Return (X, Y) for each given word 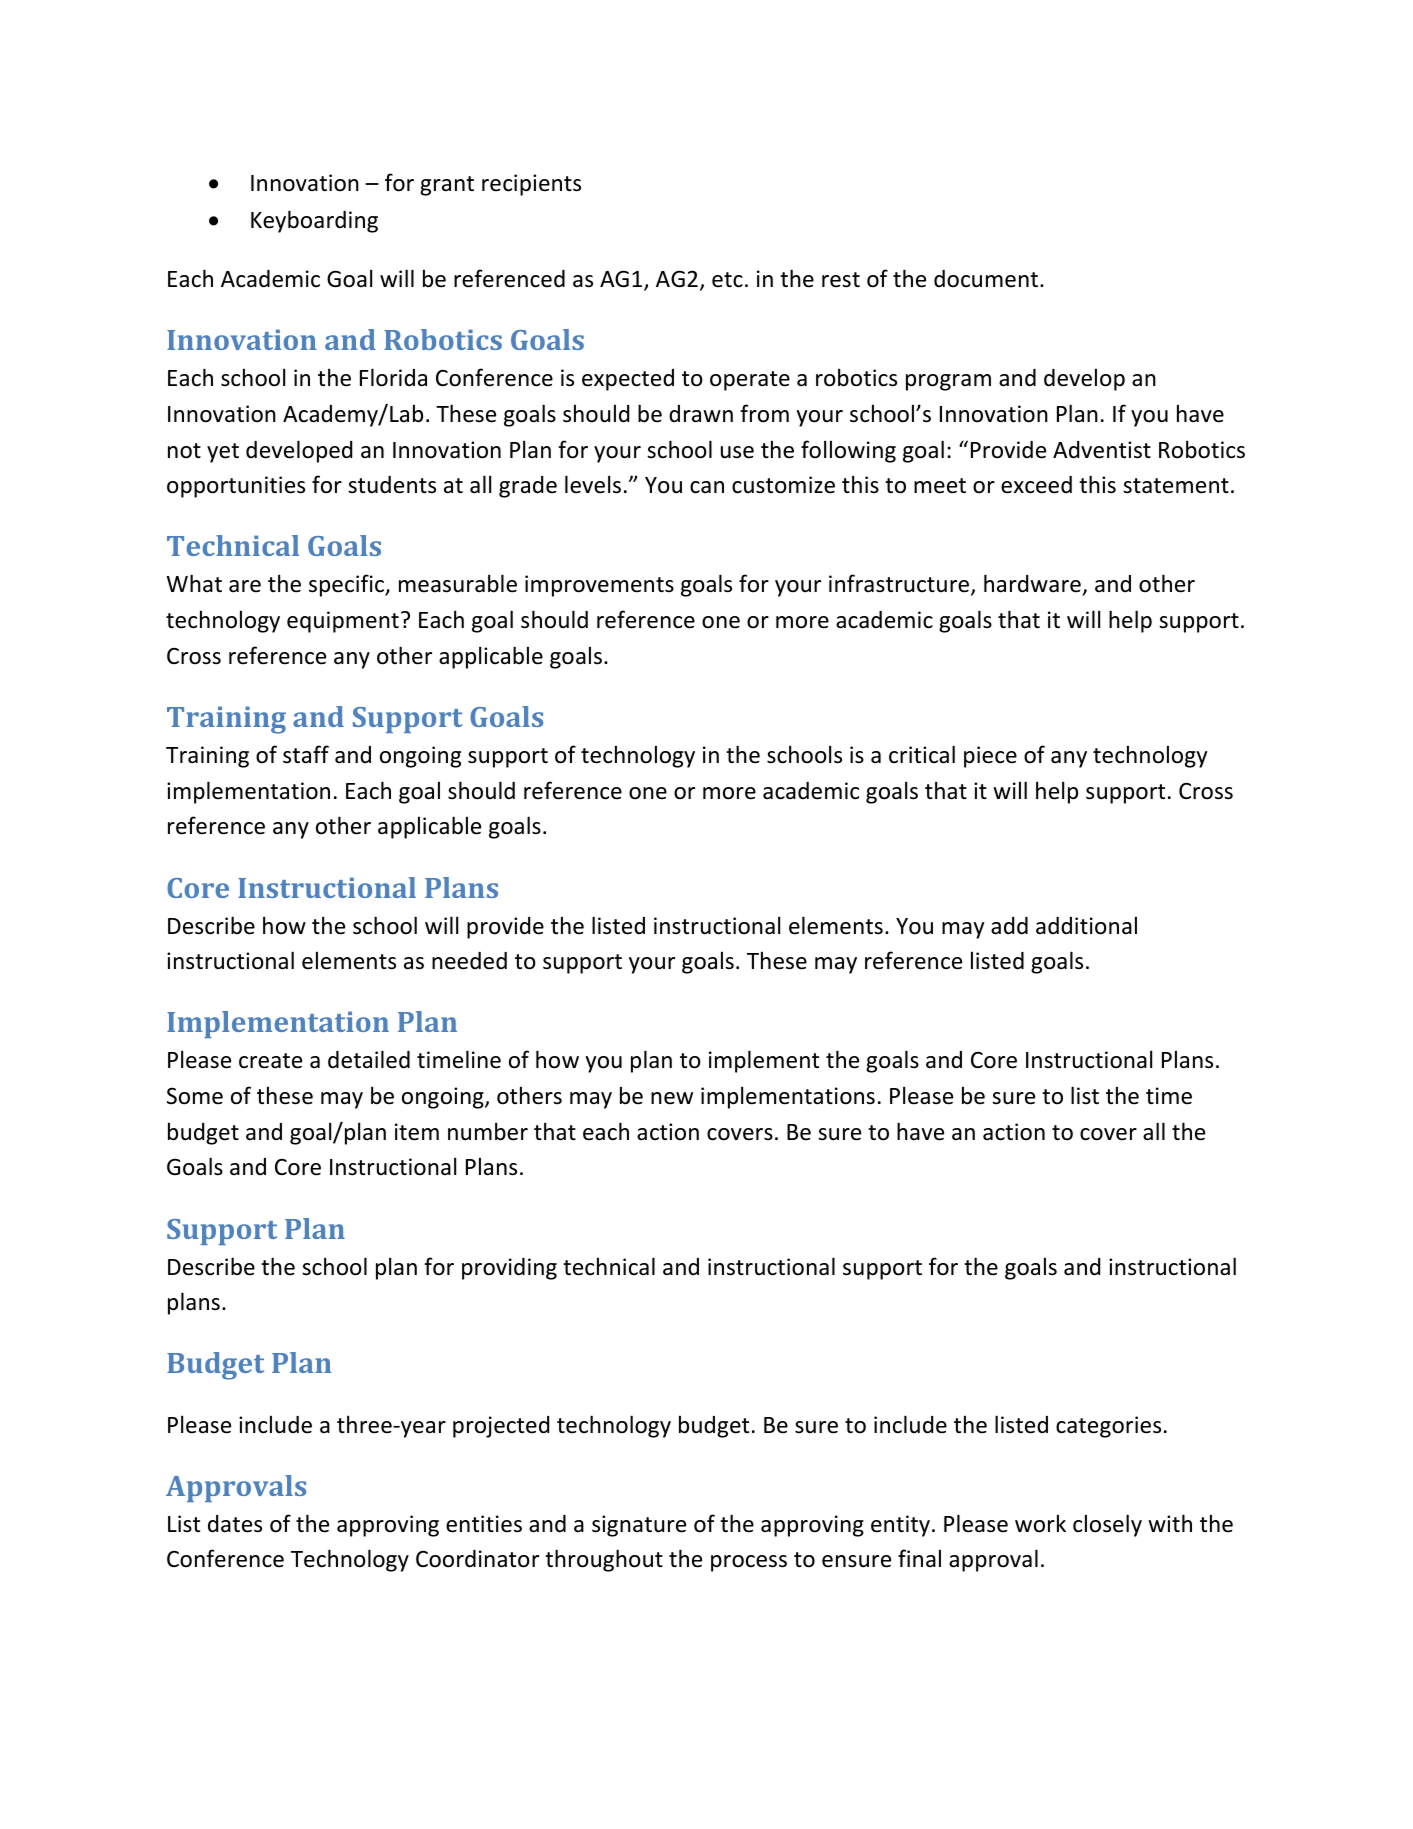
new (672, 1098)
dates (235, 1524)
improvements (599, 586)
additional (1086, 925)
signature (639, 1526)
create (270, 1061)
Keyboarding (314, 221)
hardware (1033, 585)
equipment (343, 622)
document (987, 279)
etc (727, 280)
